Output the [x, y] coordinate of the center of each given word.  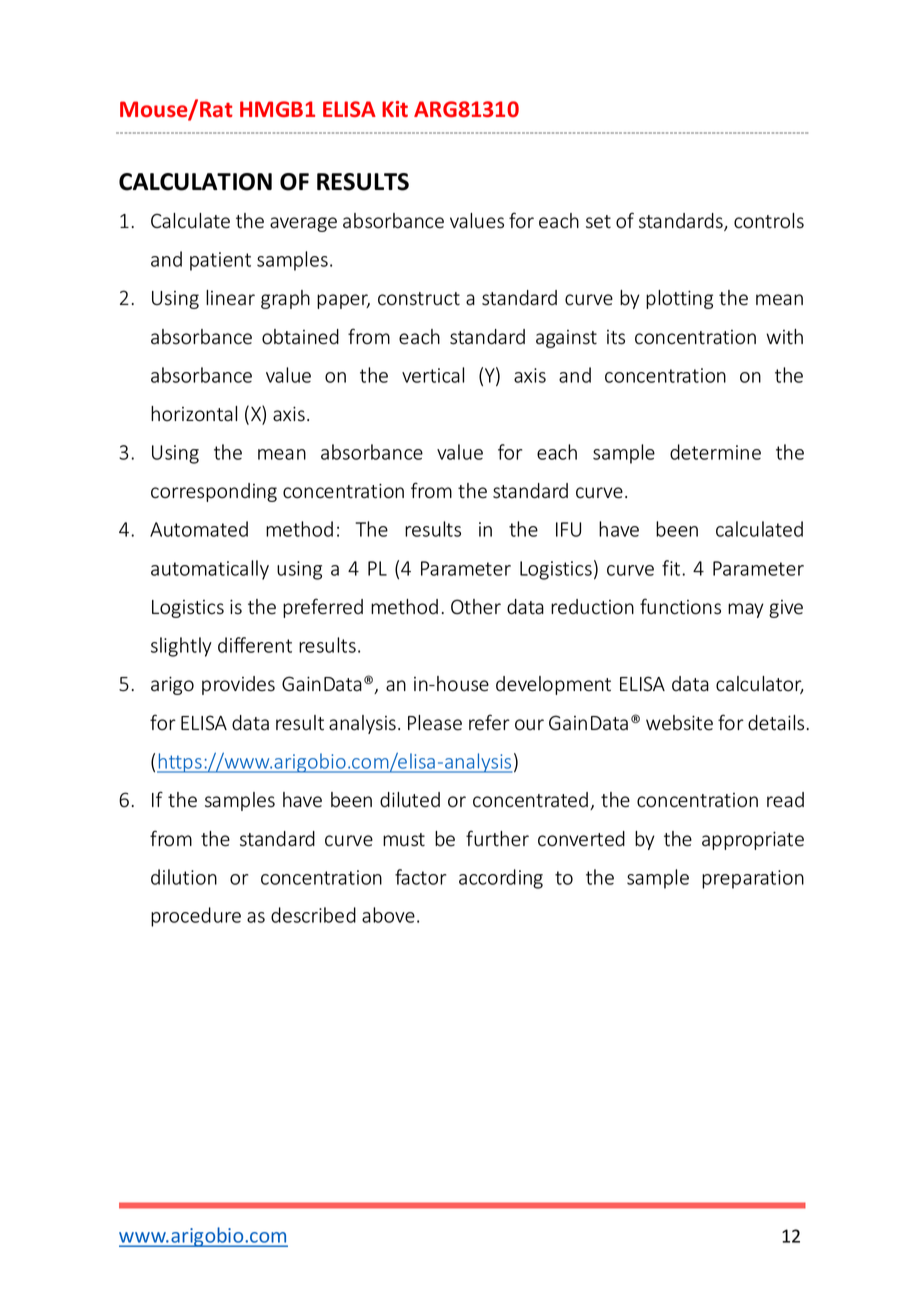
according [501, 879]
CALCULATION [195, 182]
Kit [395, 109]
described [313, 915]
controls [769, 221]
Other [476, 607]
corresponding [214, 492]
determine [715, 452]
